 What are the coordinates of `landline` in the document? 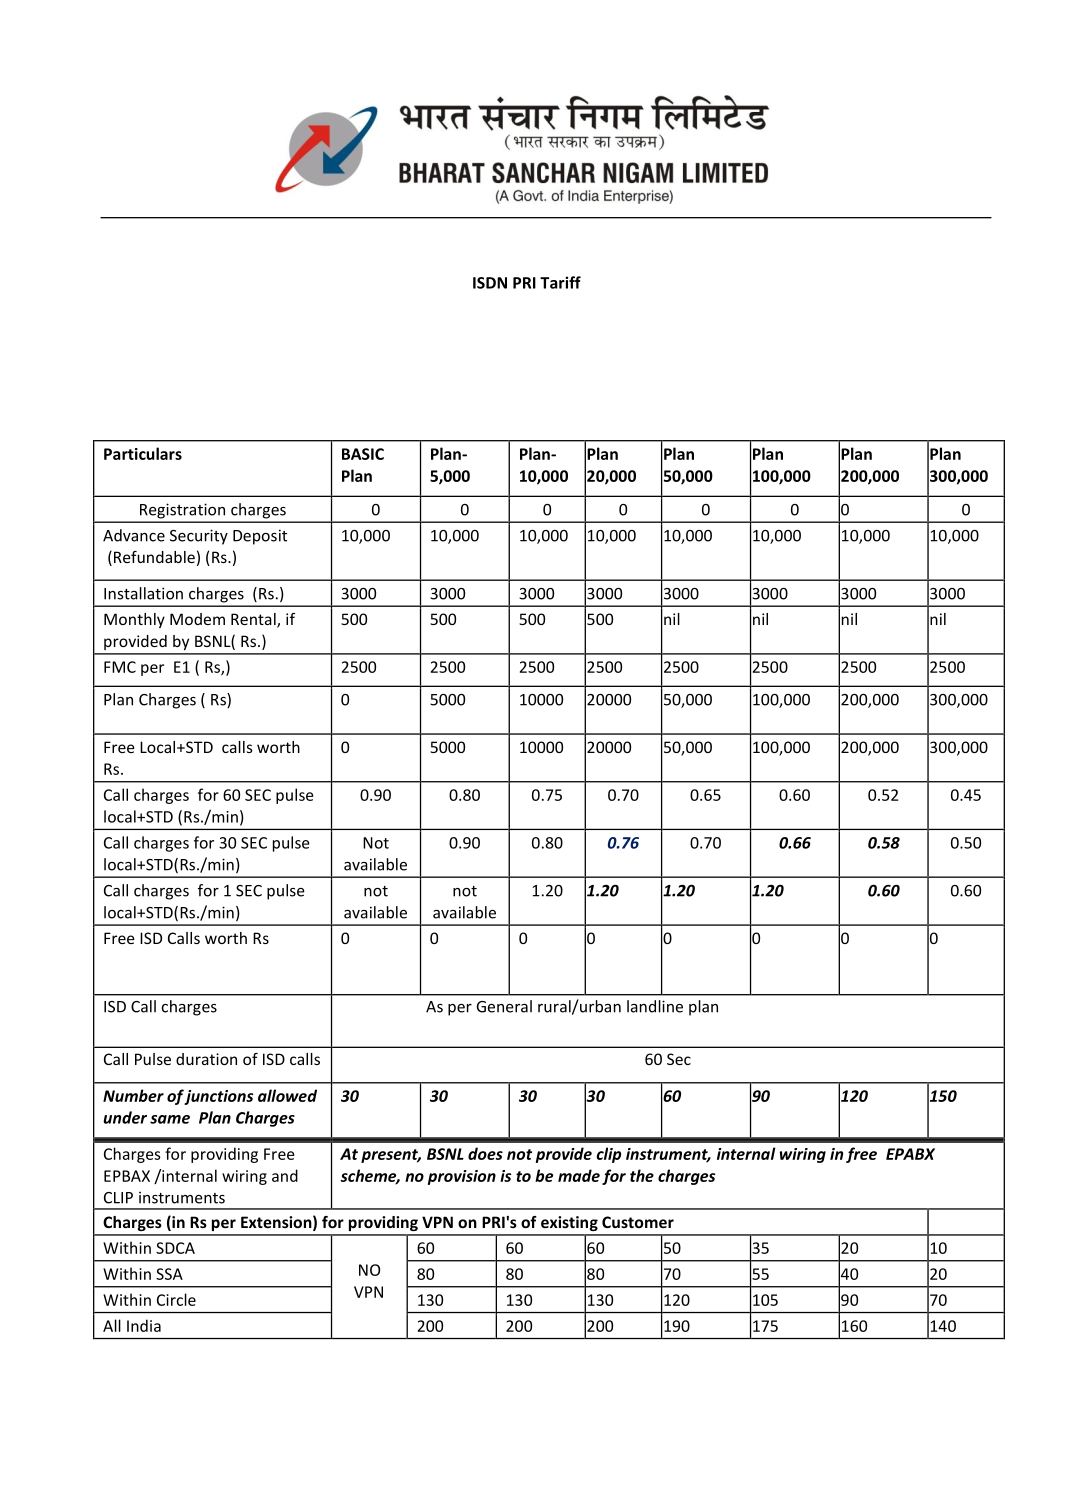 It's located at (655, 1006).
